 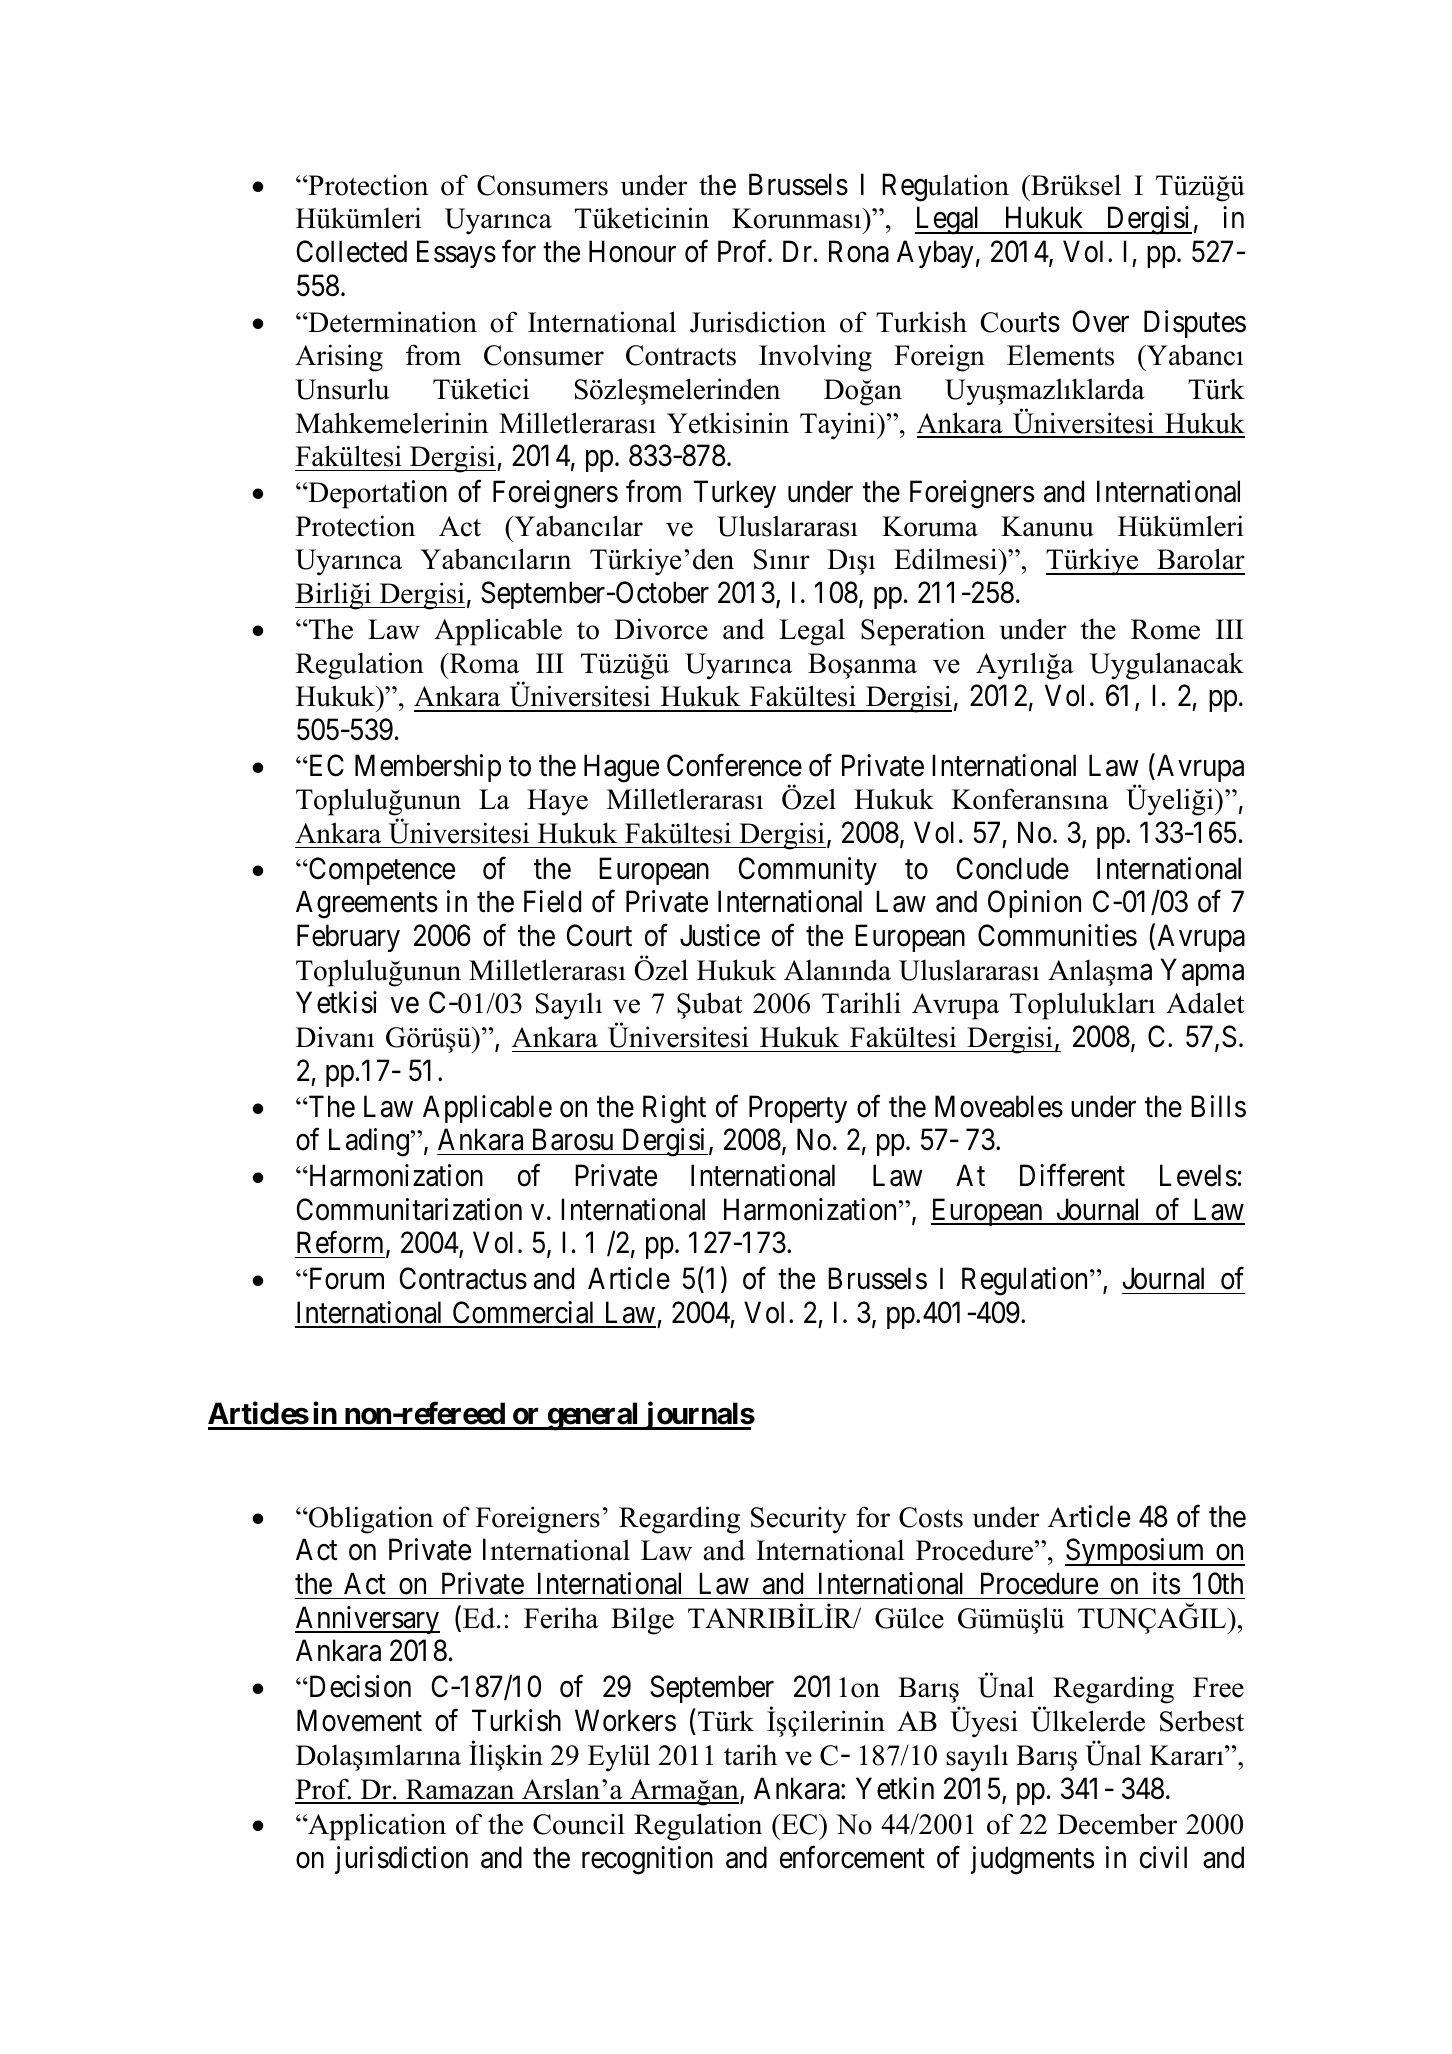 What do you see at coordinates (1165, 629) in the screenshot?
I see `Rome` at bounding box center [1165, 629].
